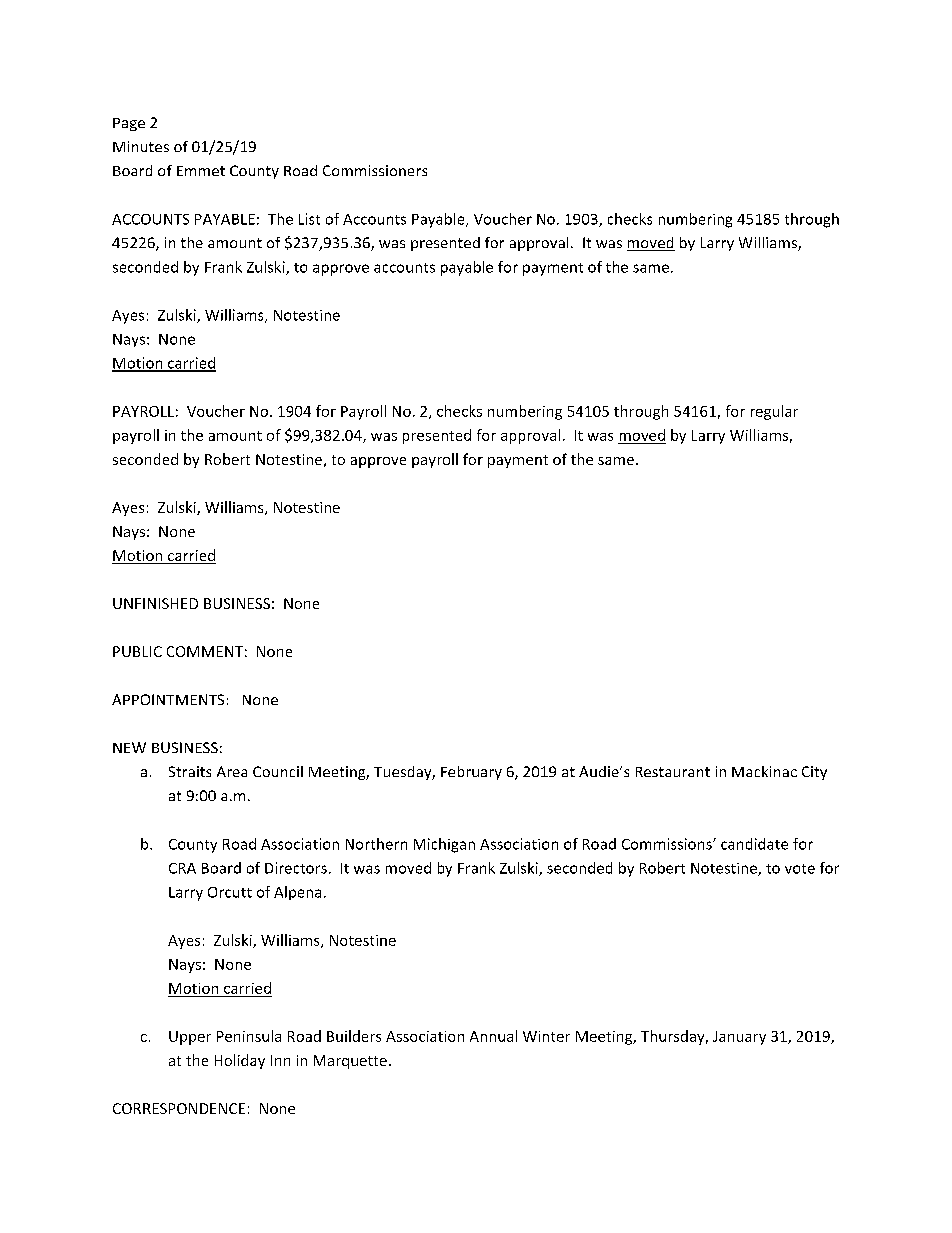 The image size is (952, 1233). I want to click on Holiday, so click(240, 1061).
